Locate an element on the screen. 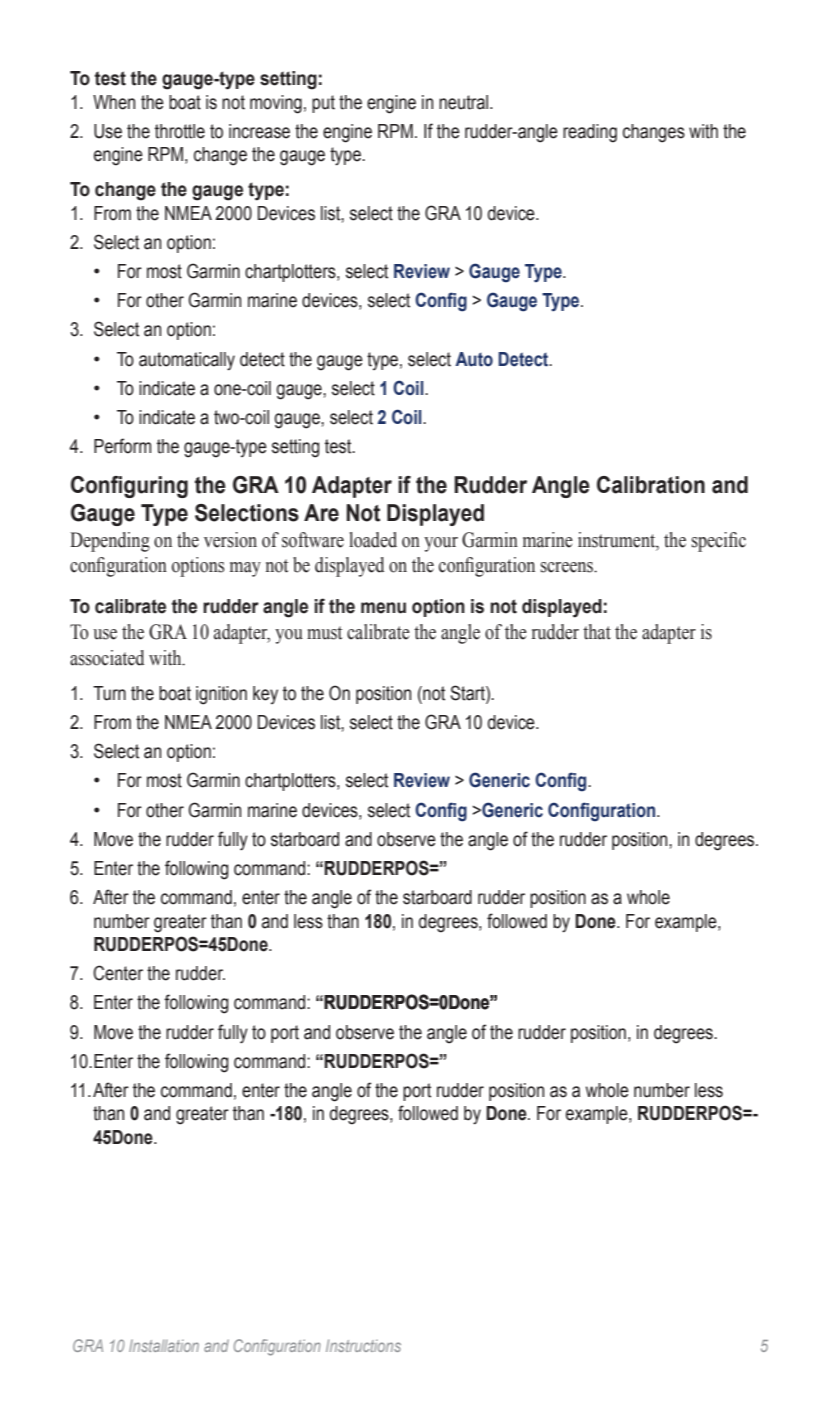  Start is located at coordinates (468, 693).
